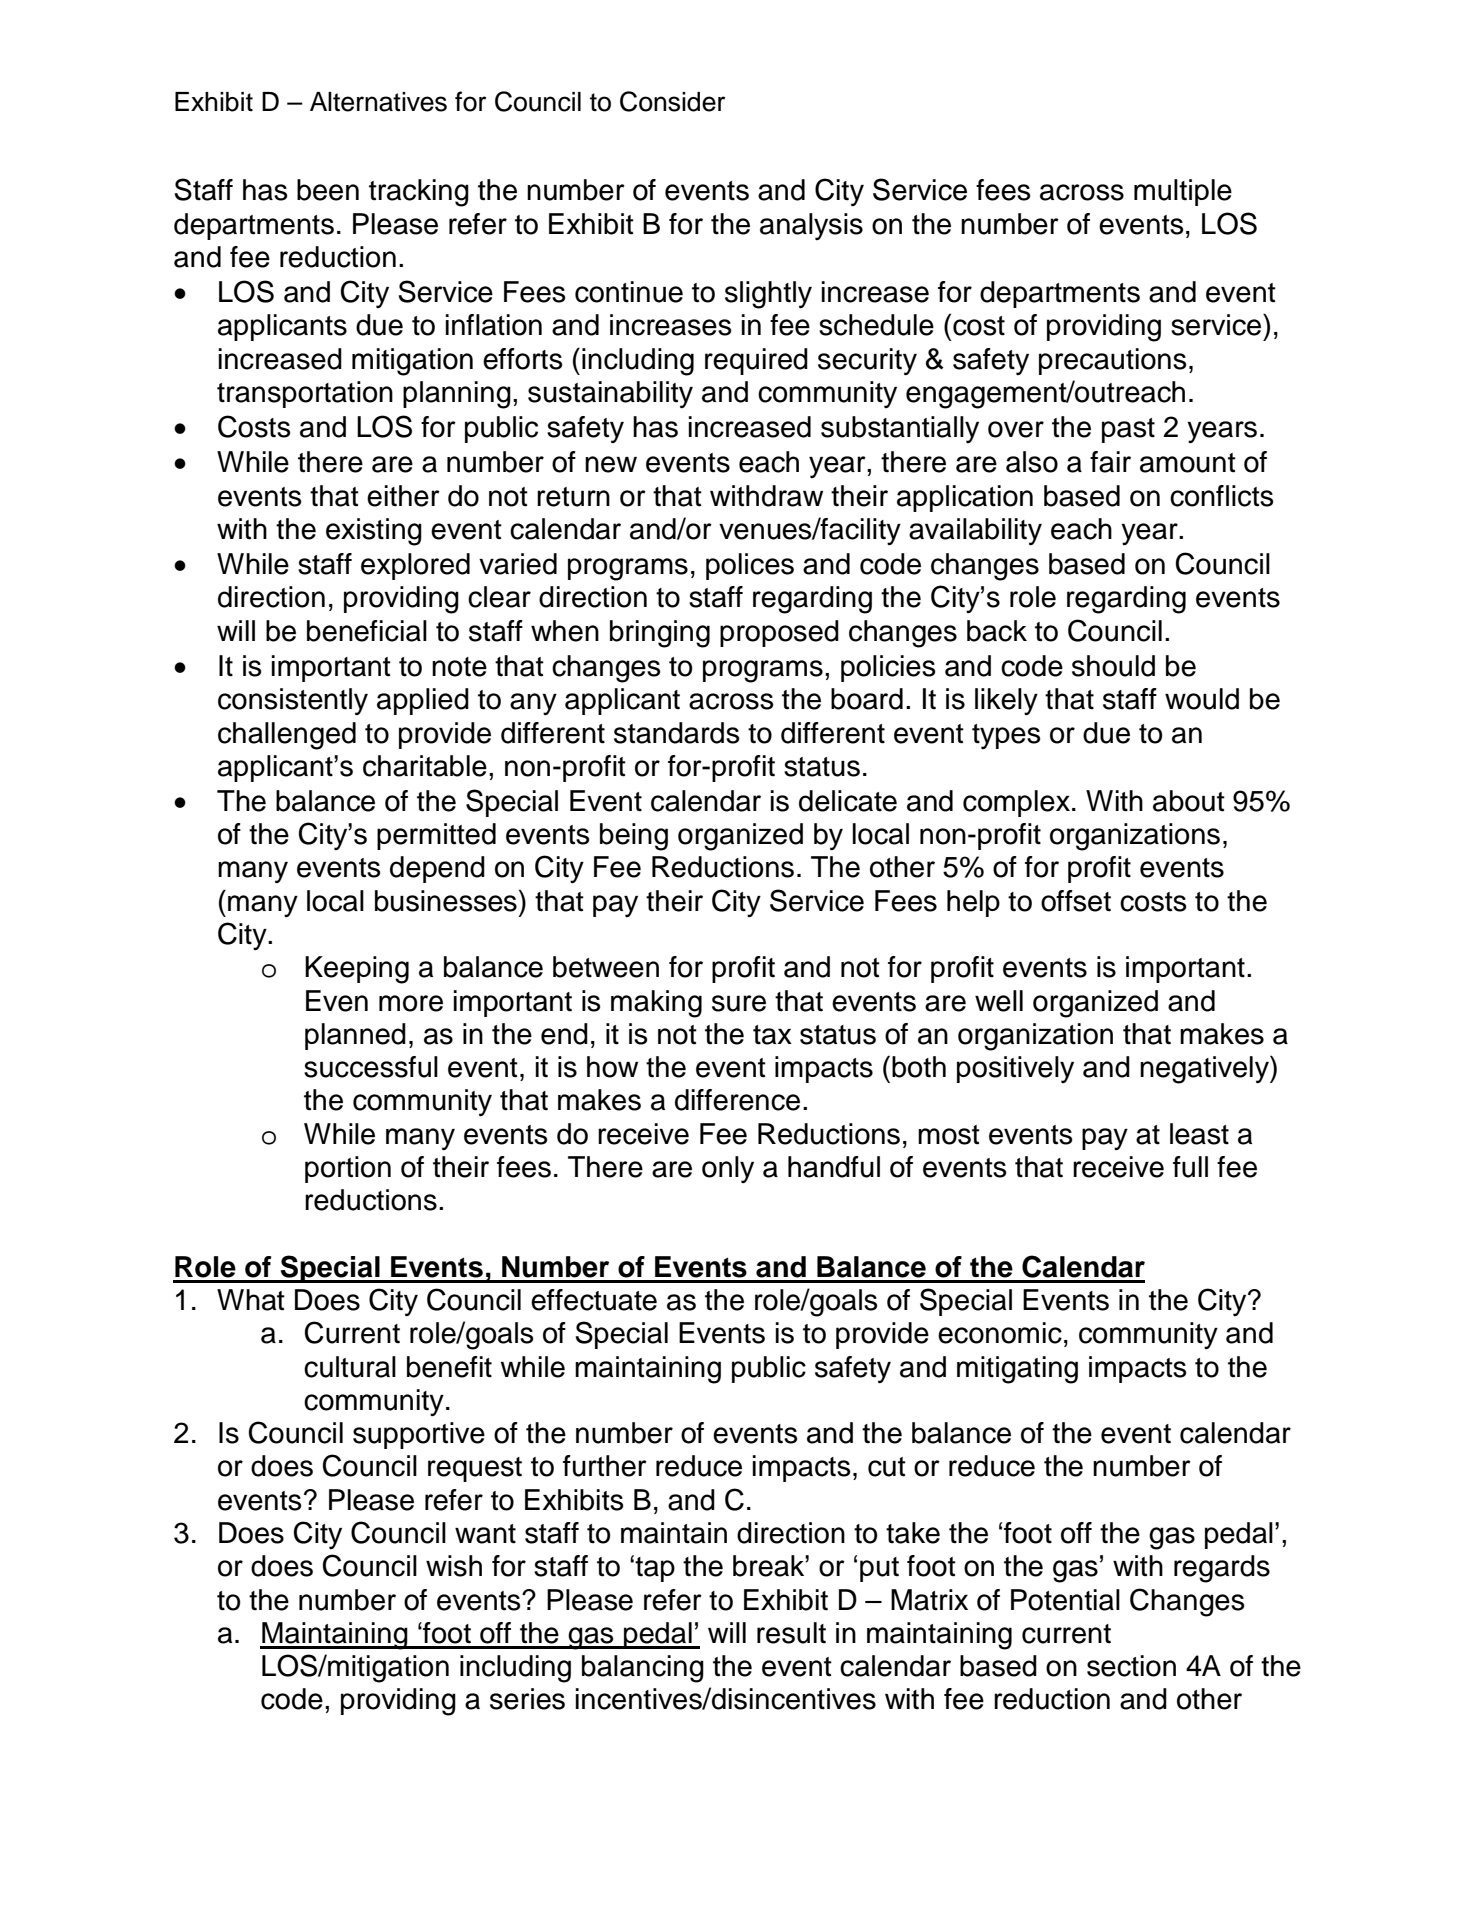  What do you see at coordinates (1076, 901) in the image?
I see `offset` at bounding box center [1076, 901].
